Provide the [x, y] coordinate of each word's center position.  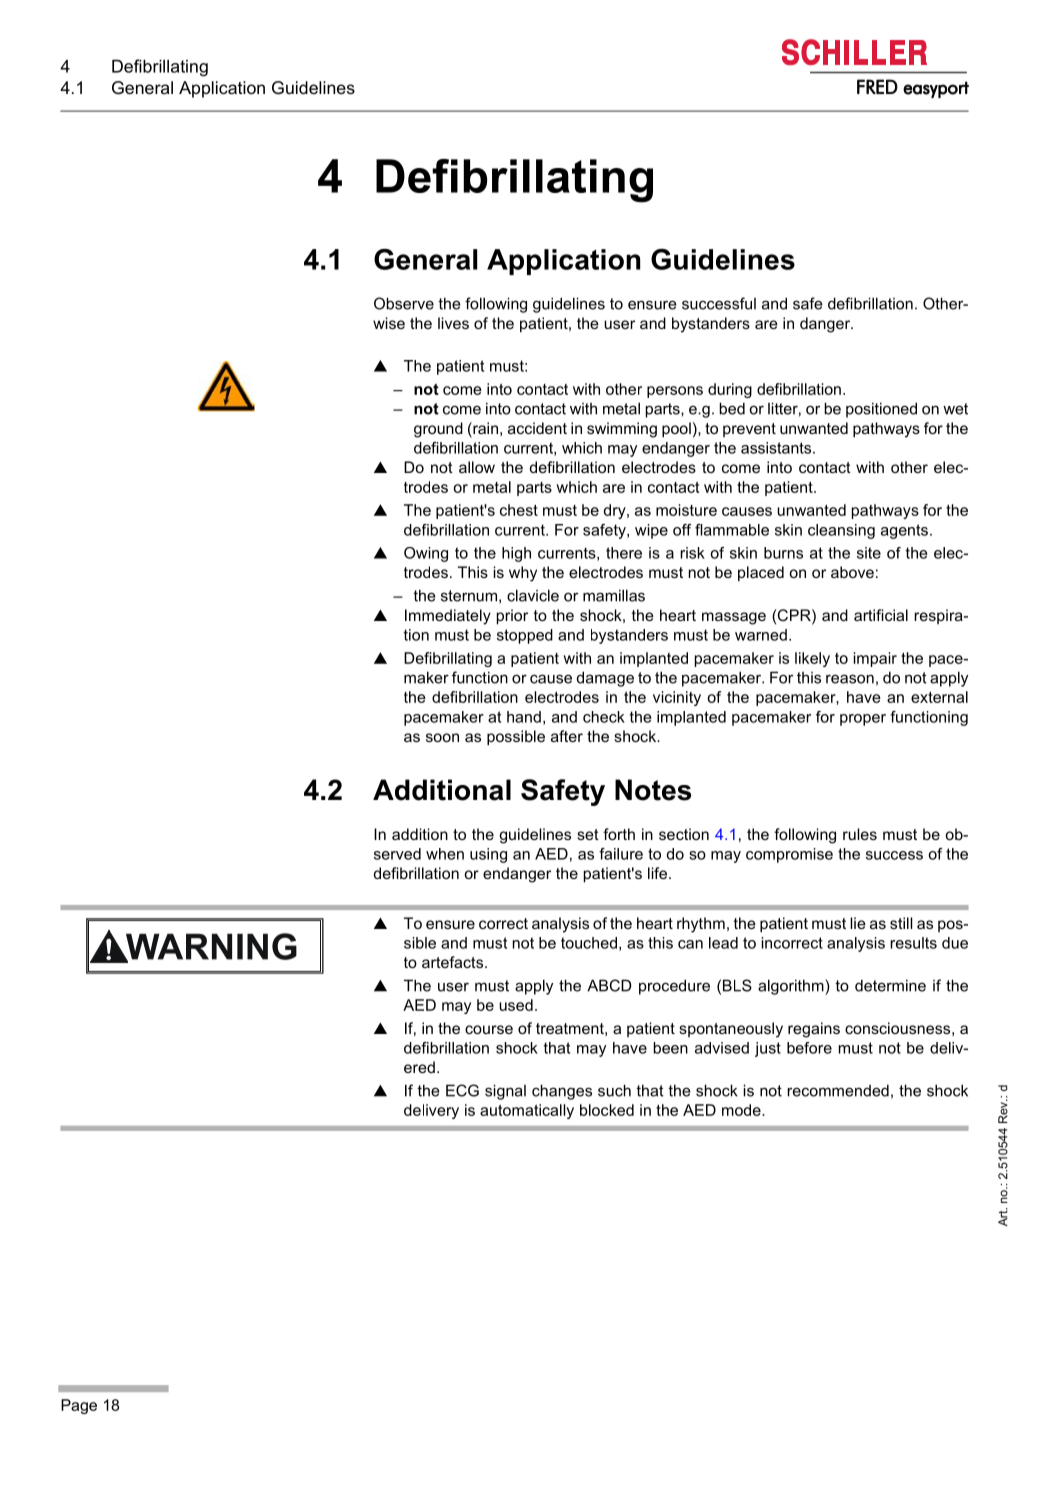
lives [453, 323]
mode [742, 1110]
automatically [527, 1111]
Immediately [448, 617]
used [516, 1005]
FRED [877, 86]
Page [79, 1406]
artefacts [452, 962]
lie [858, 923]
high [516, 554]
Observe [404, 303]
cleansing [841, 531]
